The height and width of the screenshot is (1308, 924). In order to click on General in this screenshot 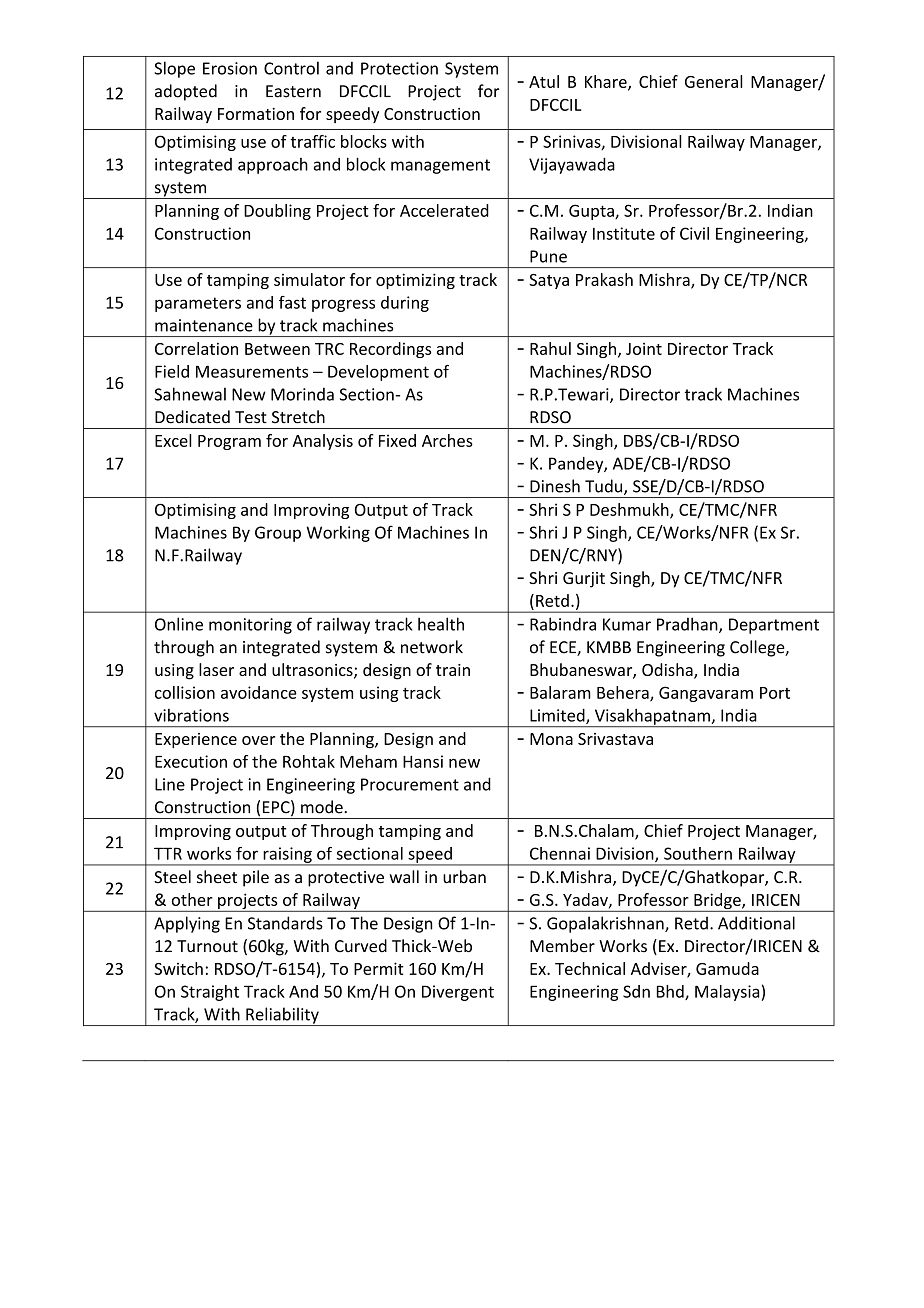, I will do `click(714, 81)`.
